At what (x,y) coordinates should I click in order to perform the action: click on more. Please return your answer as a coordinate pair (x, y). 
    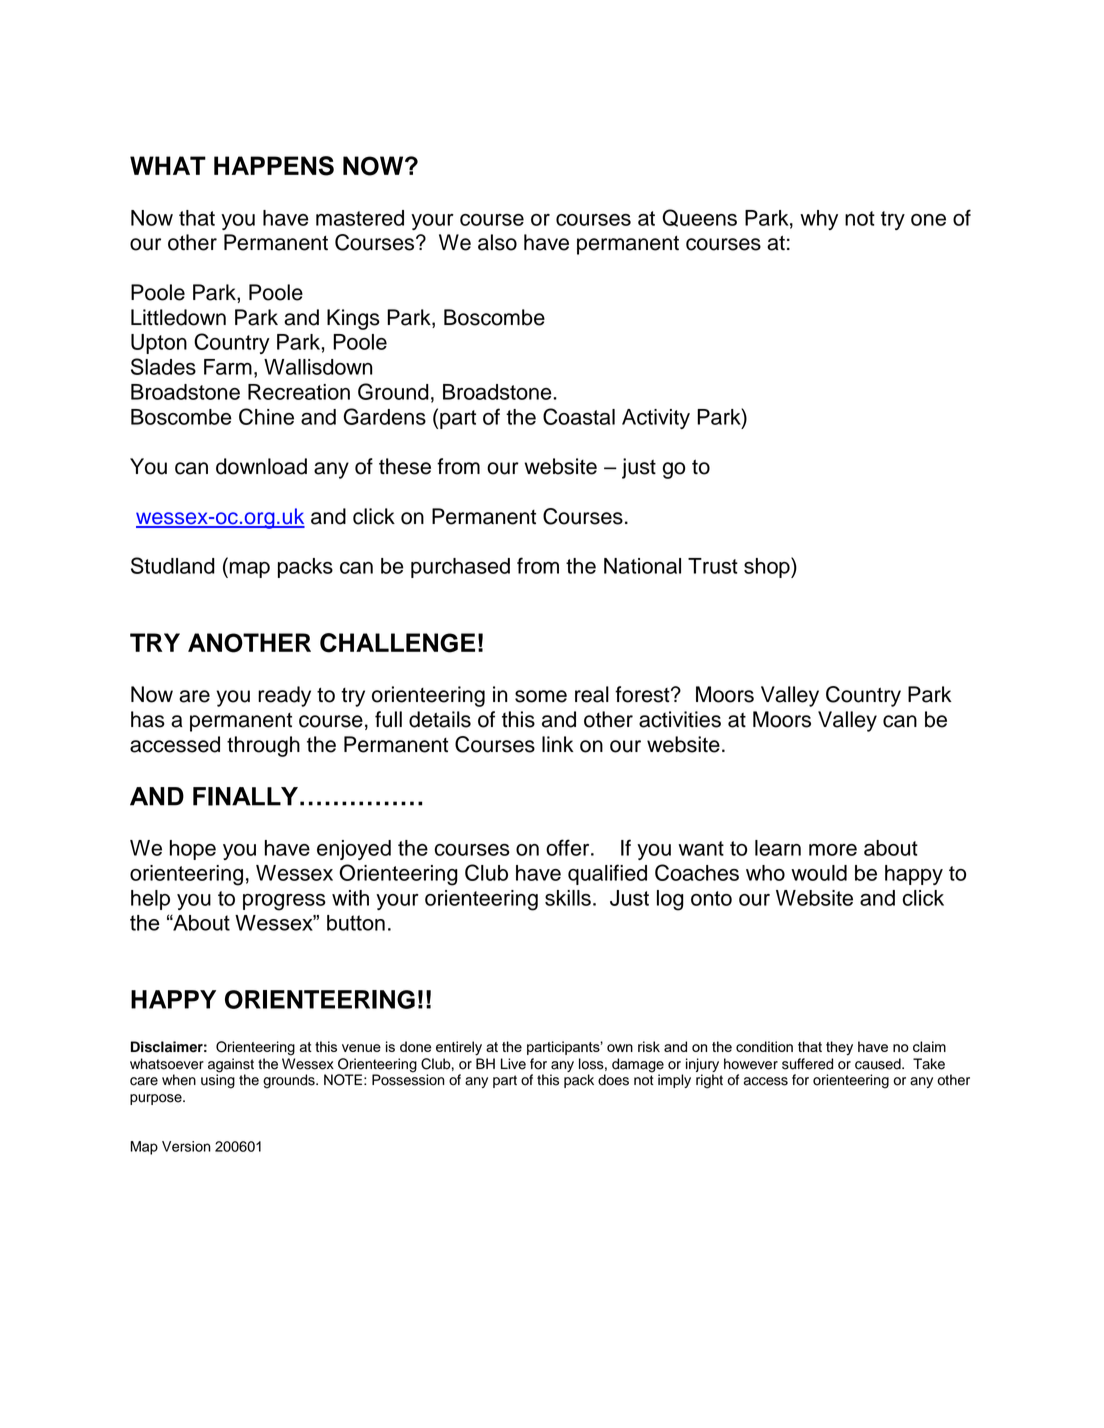
    Looking at the image, I should click on (833, 850).
